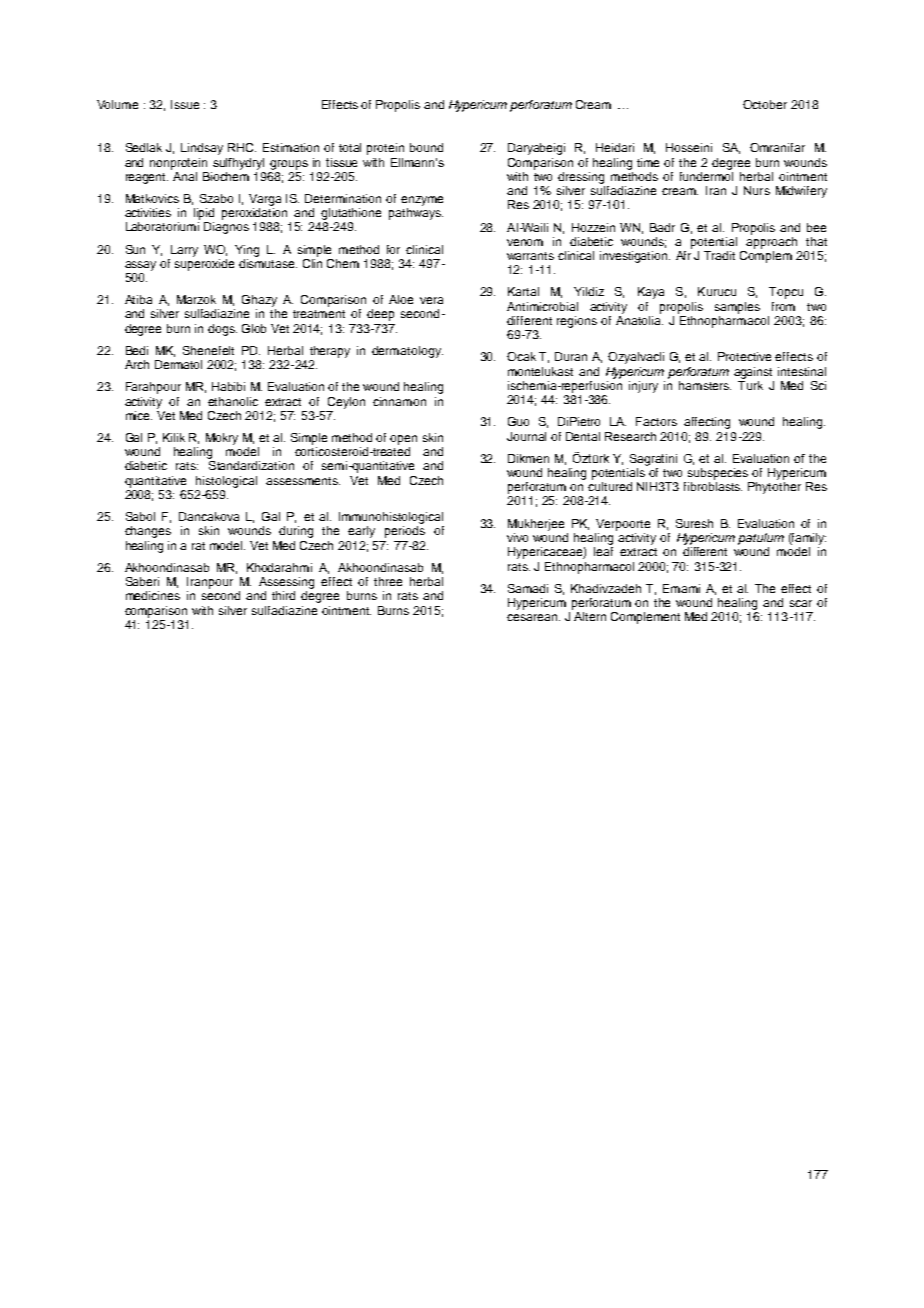  What do you see at coordinates (148, 532) in the screenshot?
I see `changes` at bounding box center [148, 532].
